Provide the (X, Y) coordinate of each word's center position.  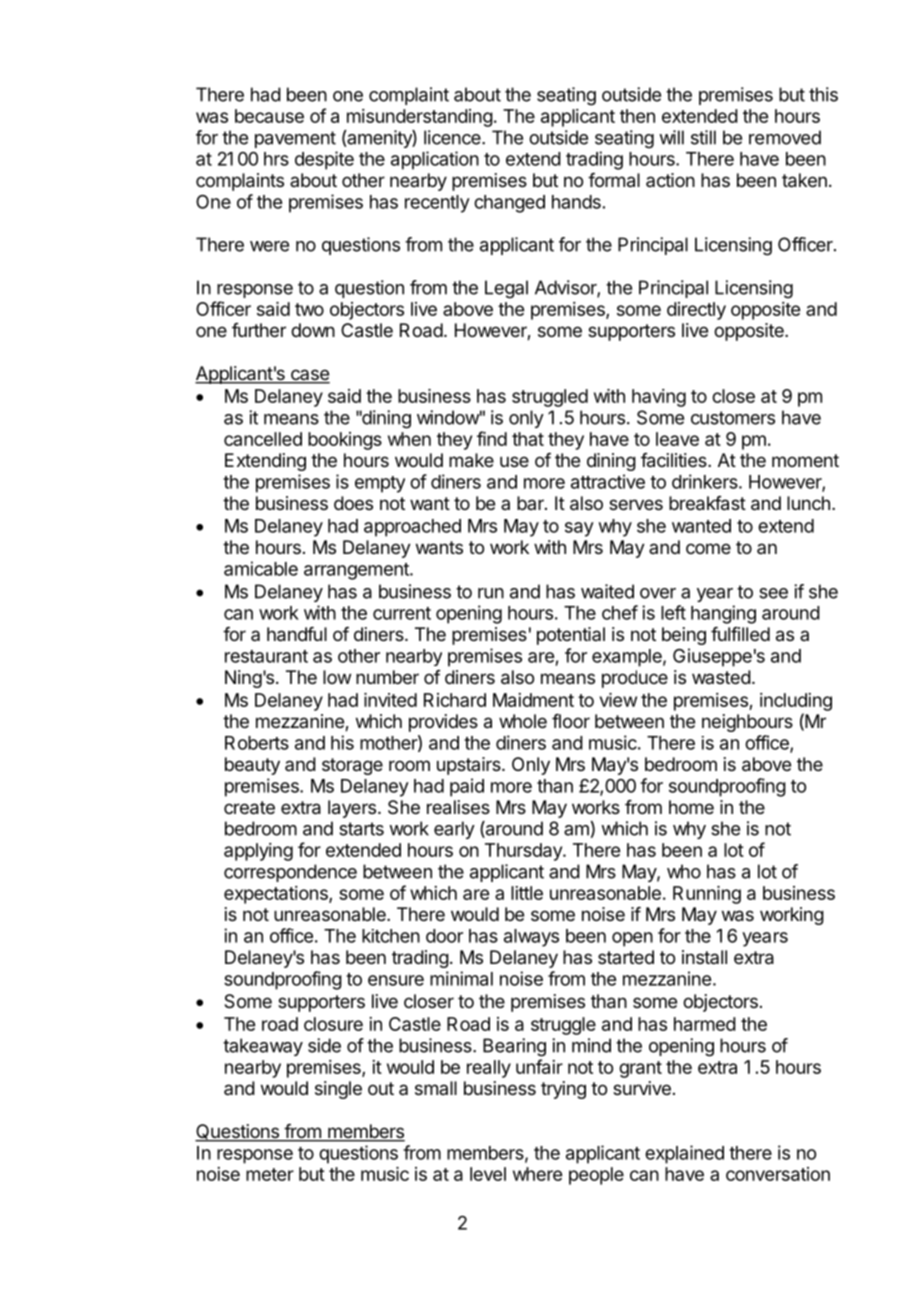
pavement (295, 139)
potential (571, 636)
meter (270, 1174)
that (528, 439)
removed (785, 137)
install (704, 957)
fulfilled (740, 634)
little (527, 893)
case (309, 376)
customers (733, 418)
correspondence (290, 873)
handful (297, 634)
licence (453, 137)
